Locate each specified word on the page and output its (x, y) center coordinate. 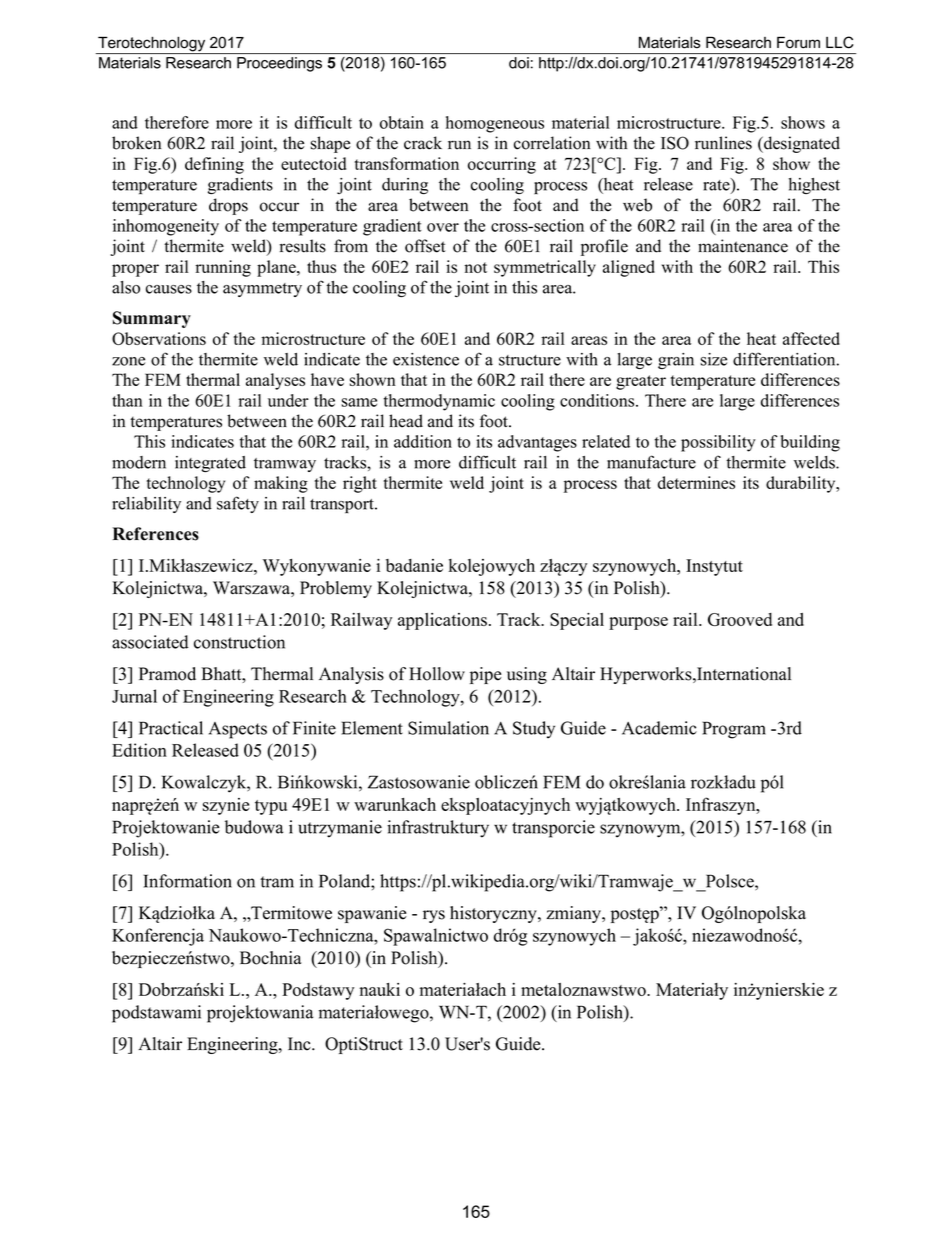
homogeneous (495, 124)
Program (734, 730)
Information (188, 881)
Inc (300, 1044)
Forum (798, 42)
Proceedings (279, 64)
